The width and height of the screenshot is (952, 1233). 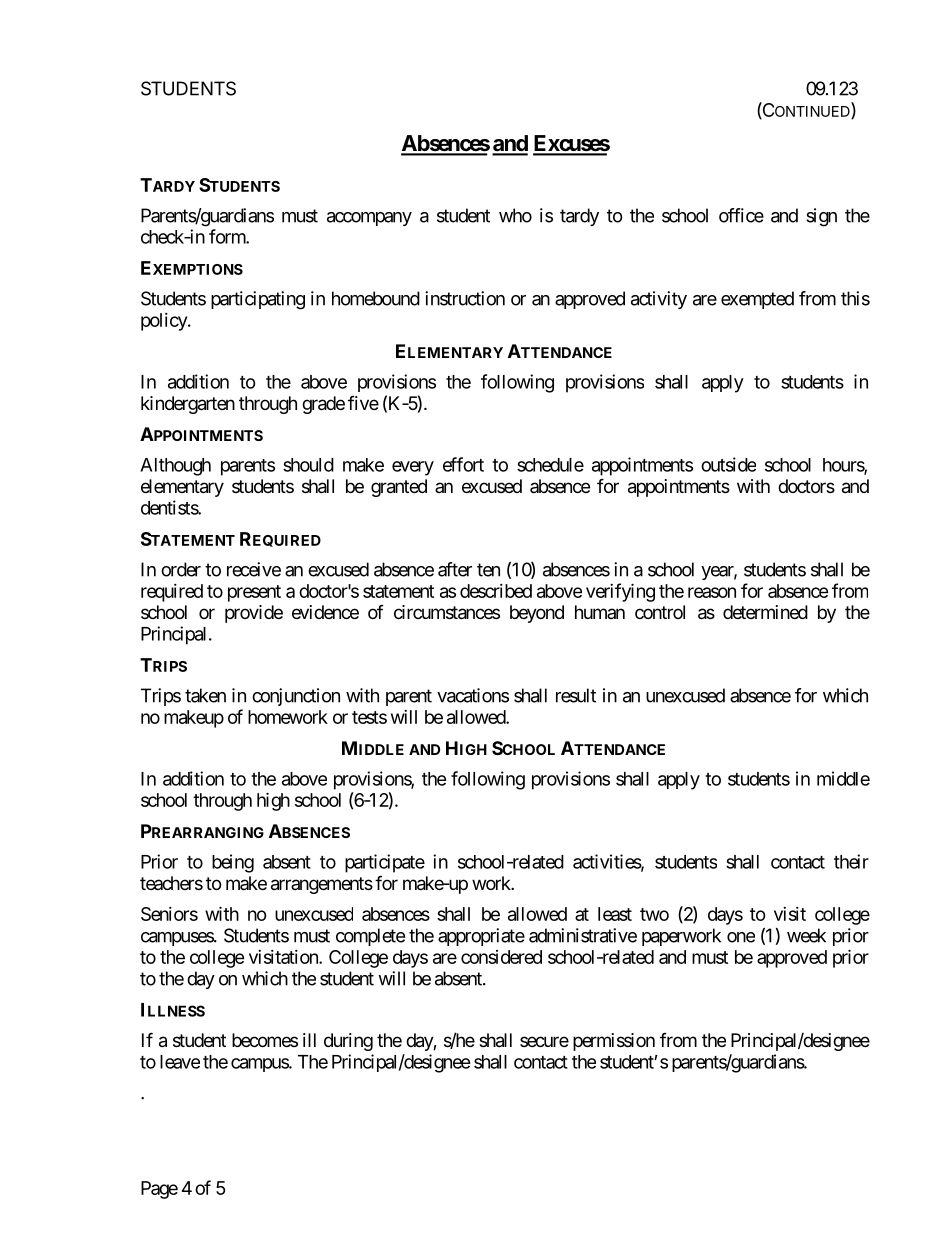 What do you see at coordinates (757, 300) in the screenshot?
I see `exempted` at bounding box center [757, 300].
